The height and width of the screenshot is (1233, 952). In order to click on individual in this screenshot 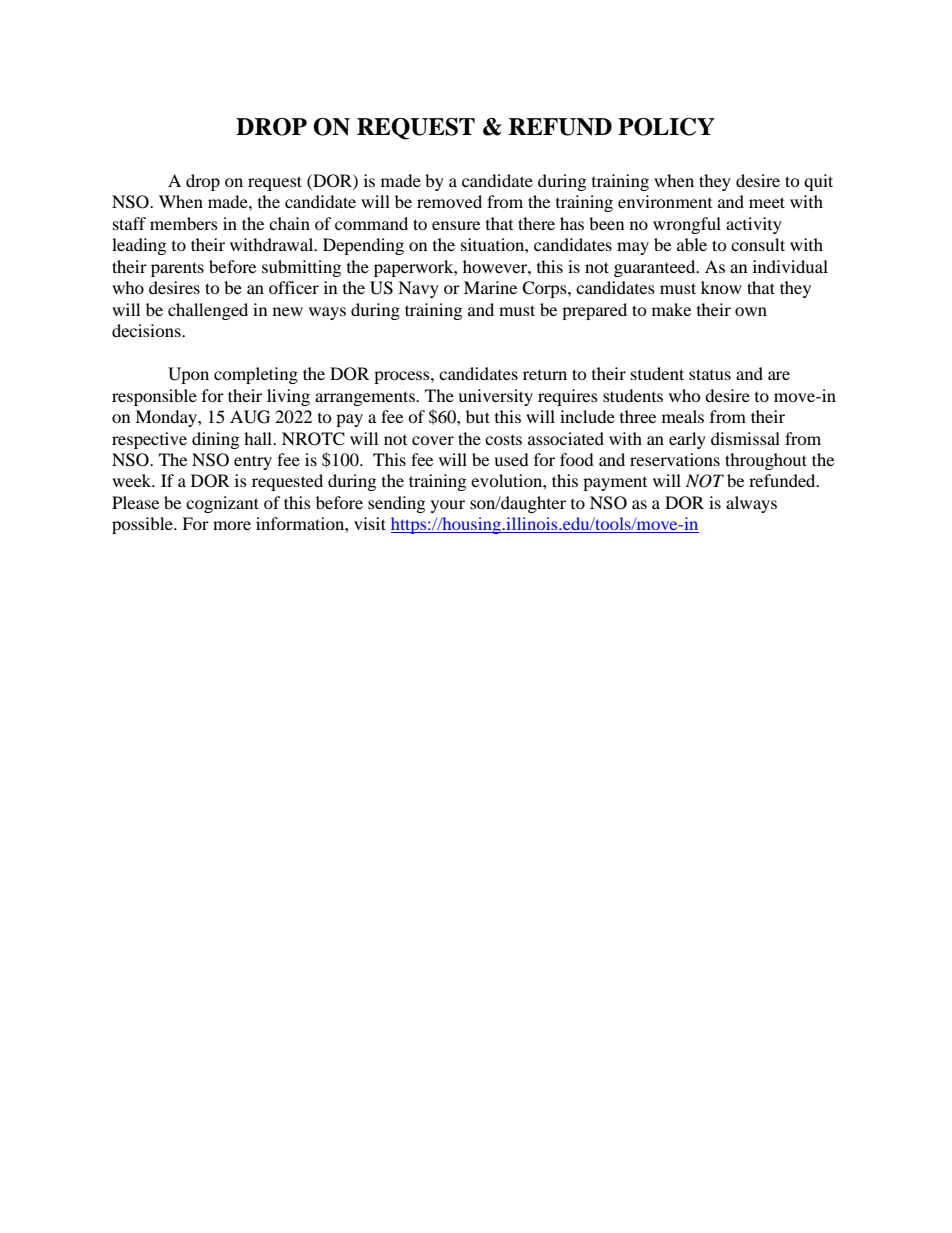, I will do `click(790, 266)`.
